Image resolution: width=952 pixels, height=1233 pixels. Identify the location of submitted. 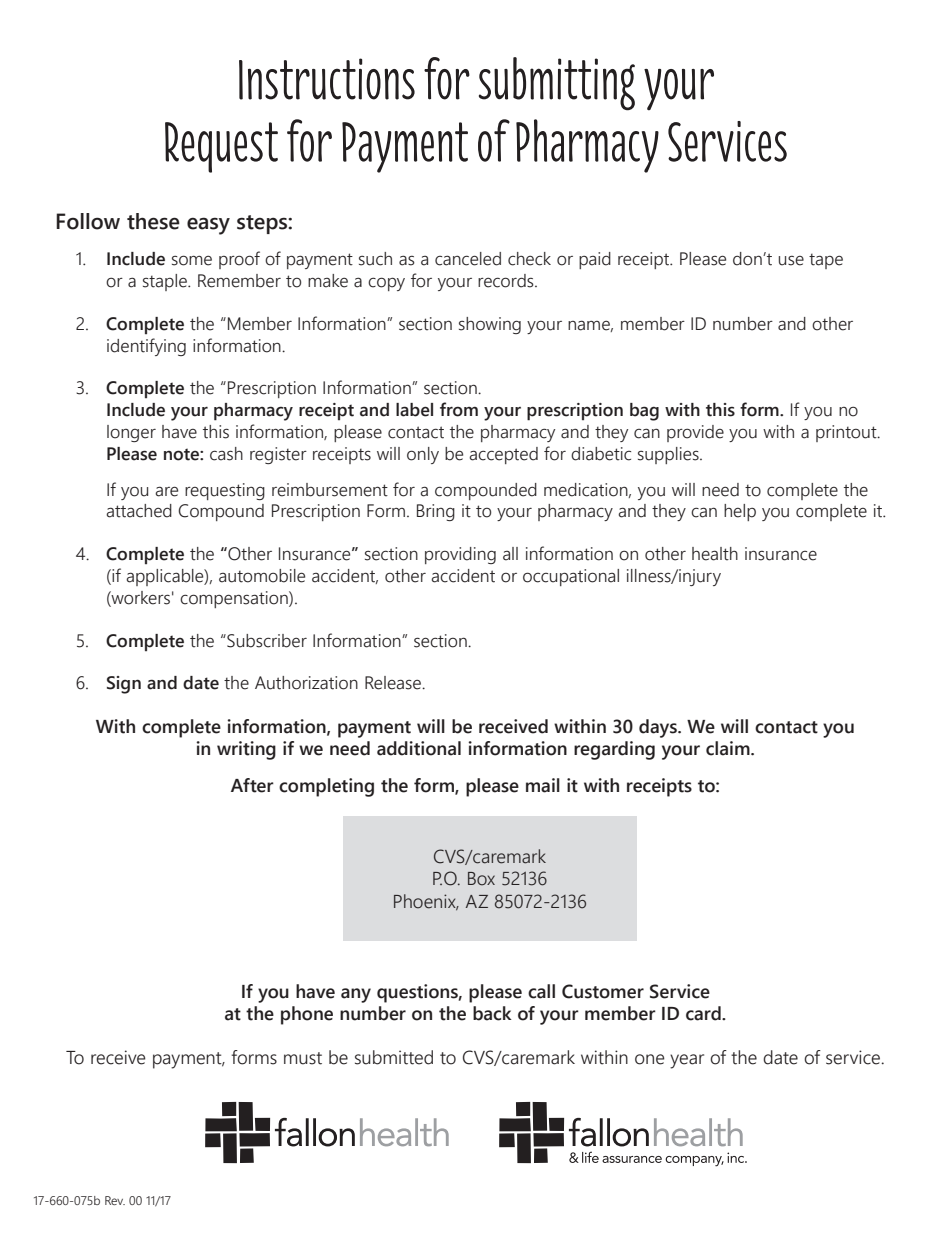
(394, 1057).
